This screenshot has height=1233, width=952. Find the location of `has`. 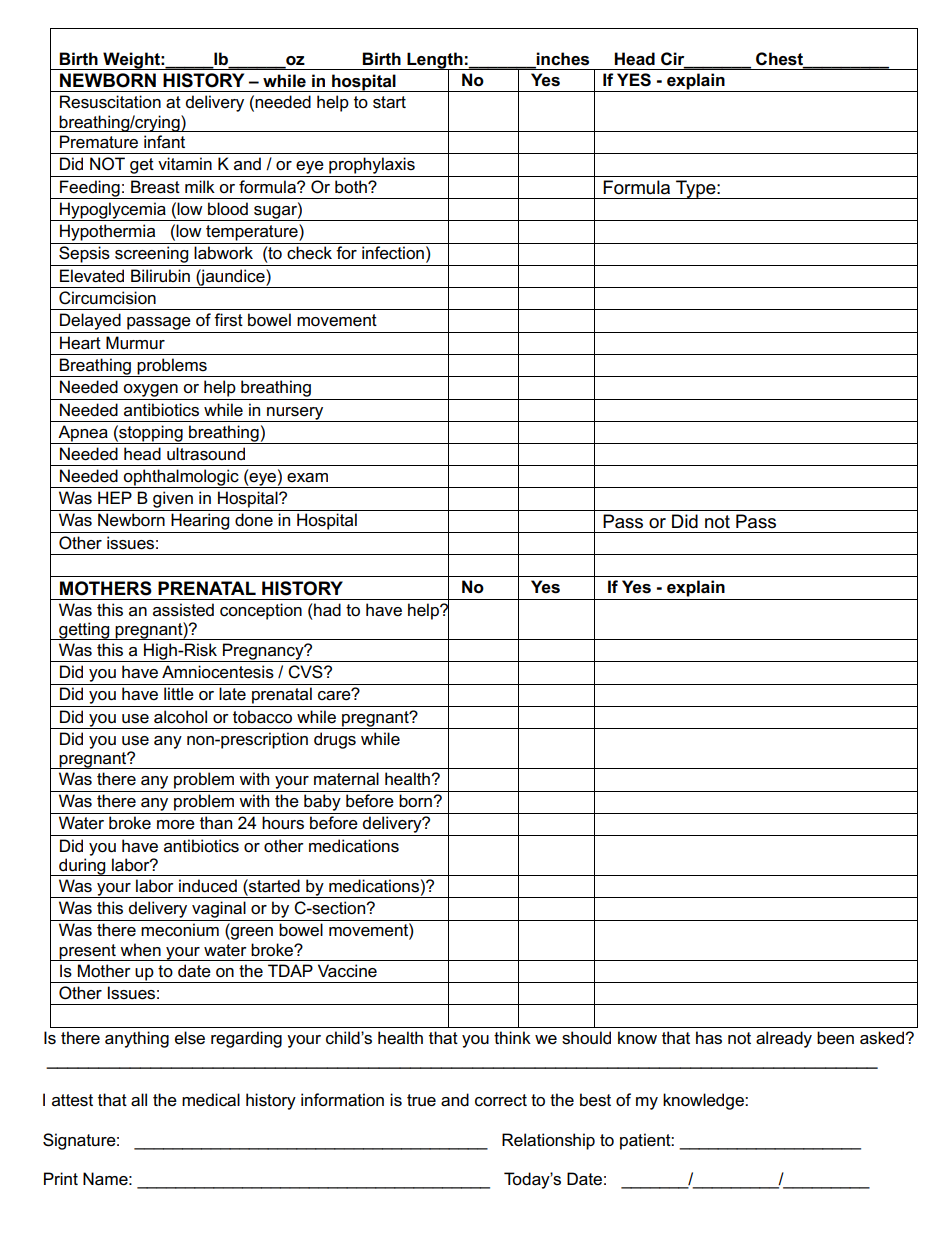

has is located at coordinates (709, 1038).
